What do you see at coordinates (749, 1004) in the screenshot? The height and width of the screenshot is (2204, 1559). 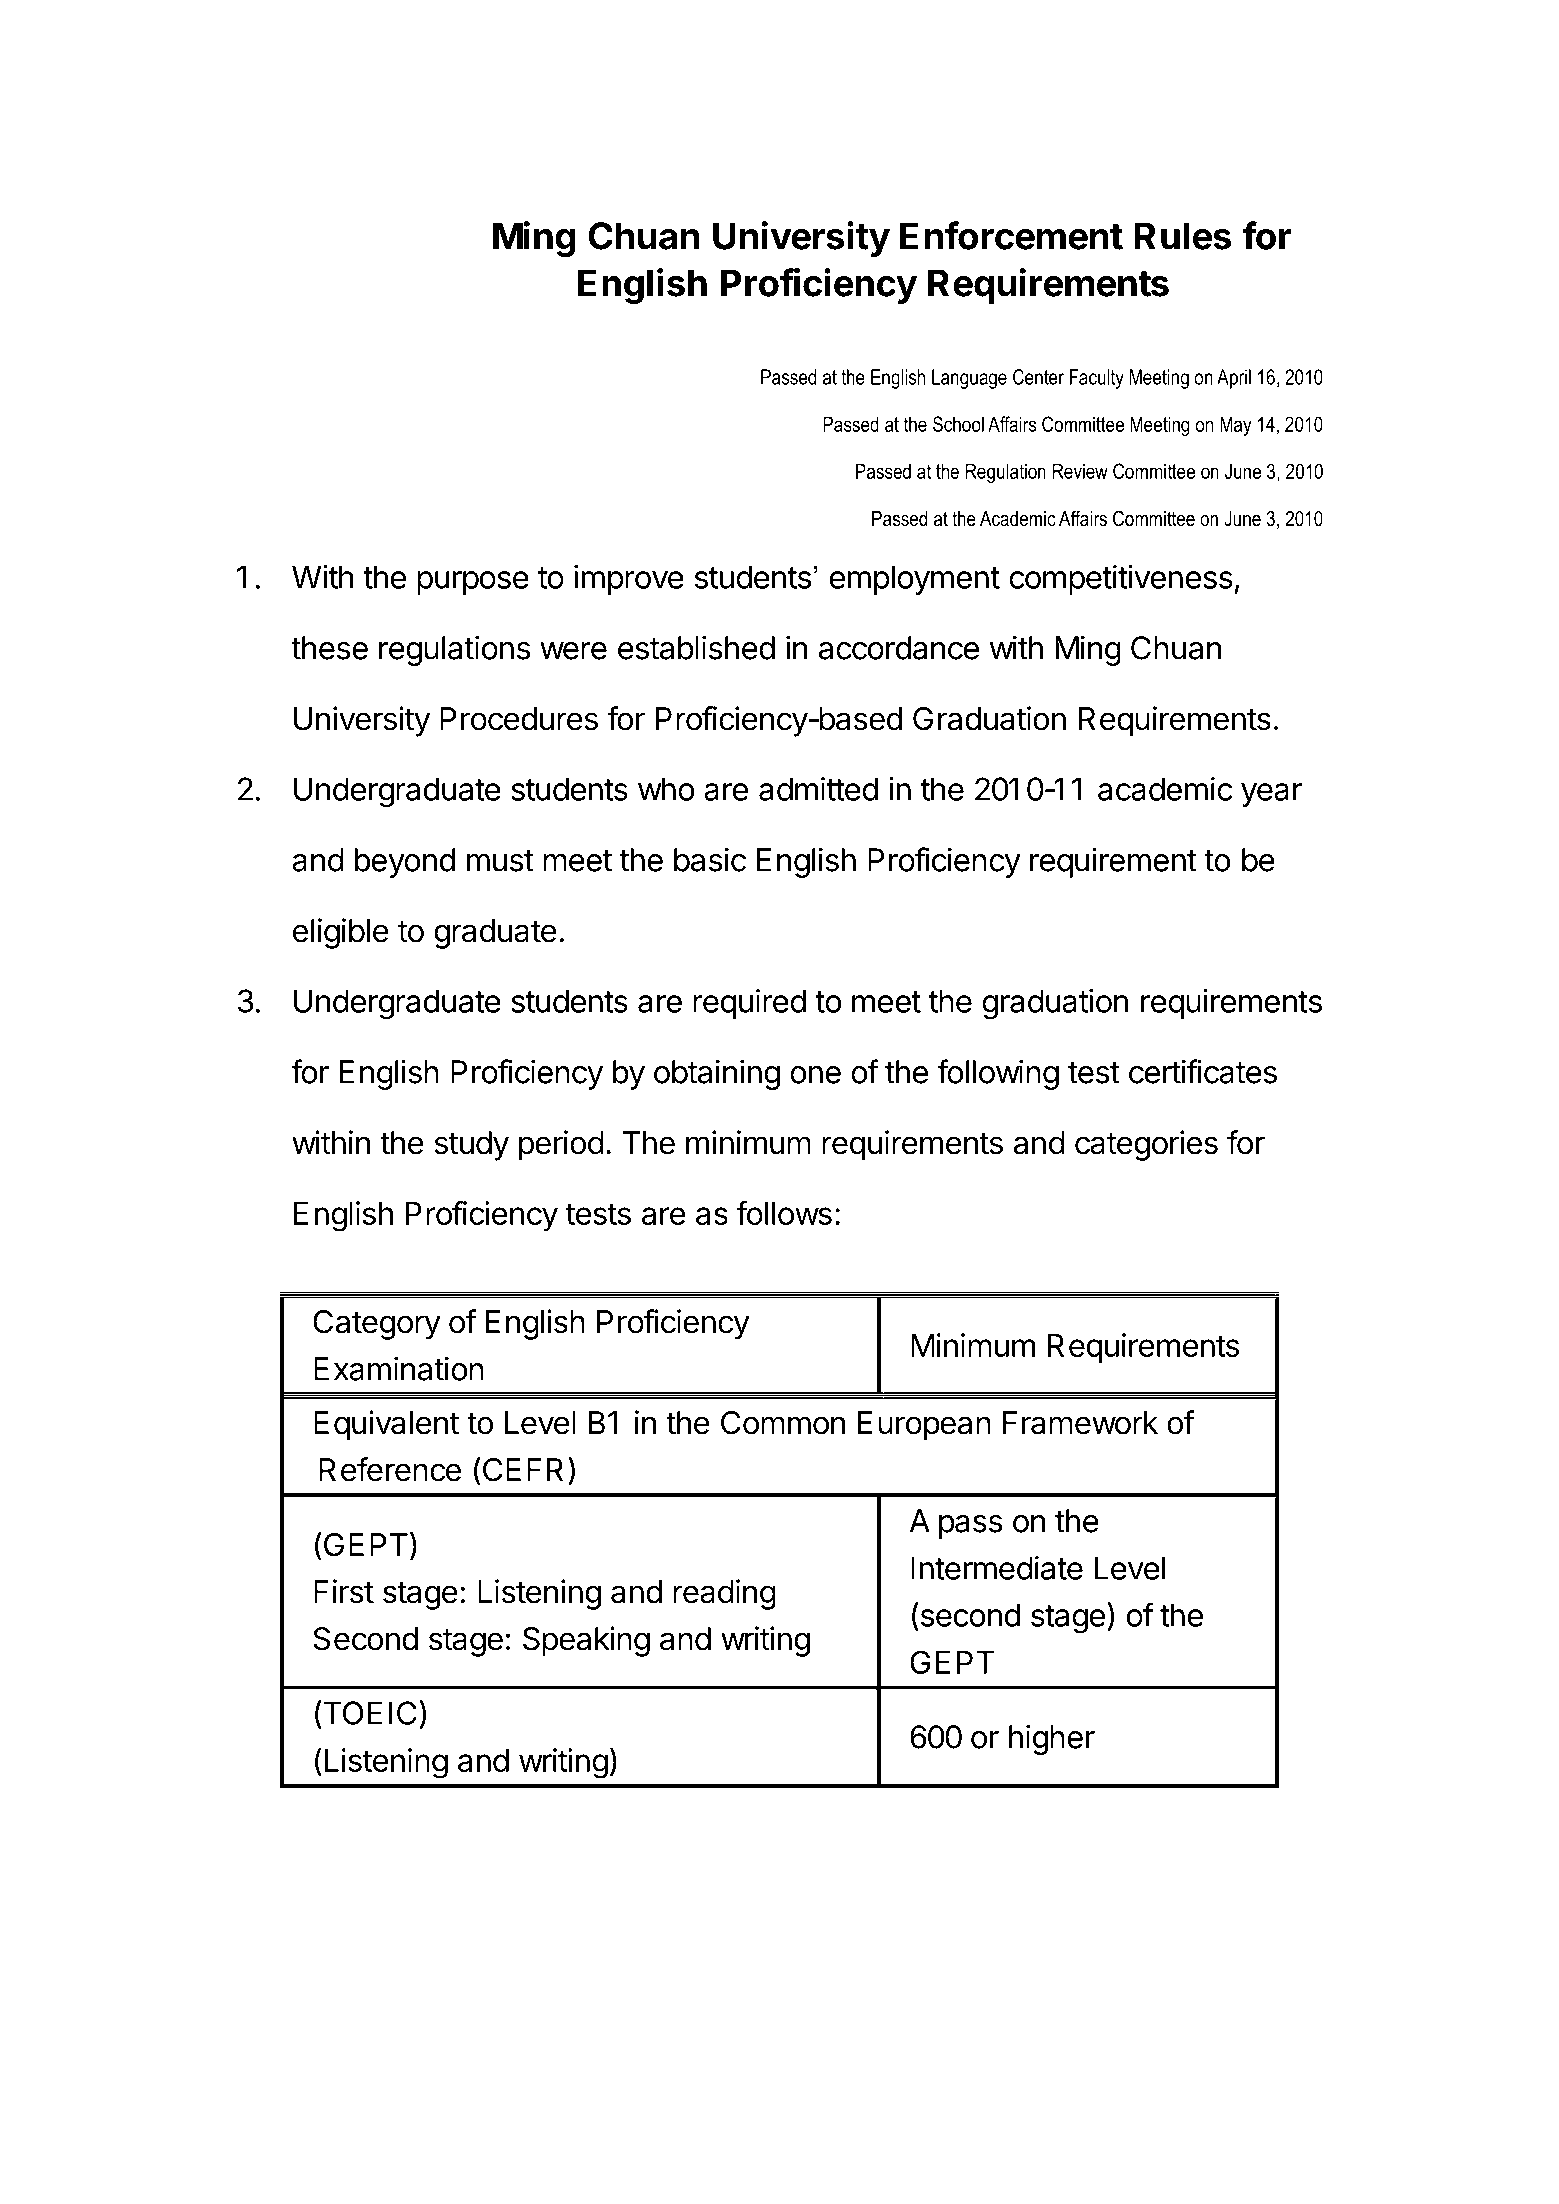 I see `required` at bounding box center [749, 1004].
